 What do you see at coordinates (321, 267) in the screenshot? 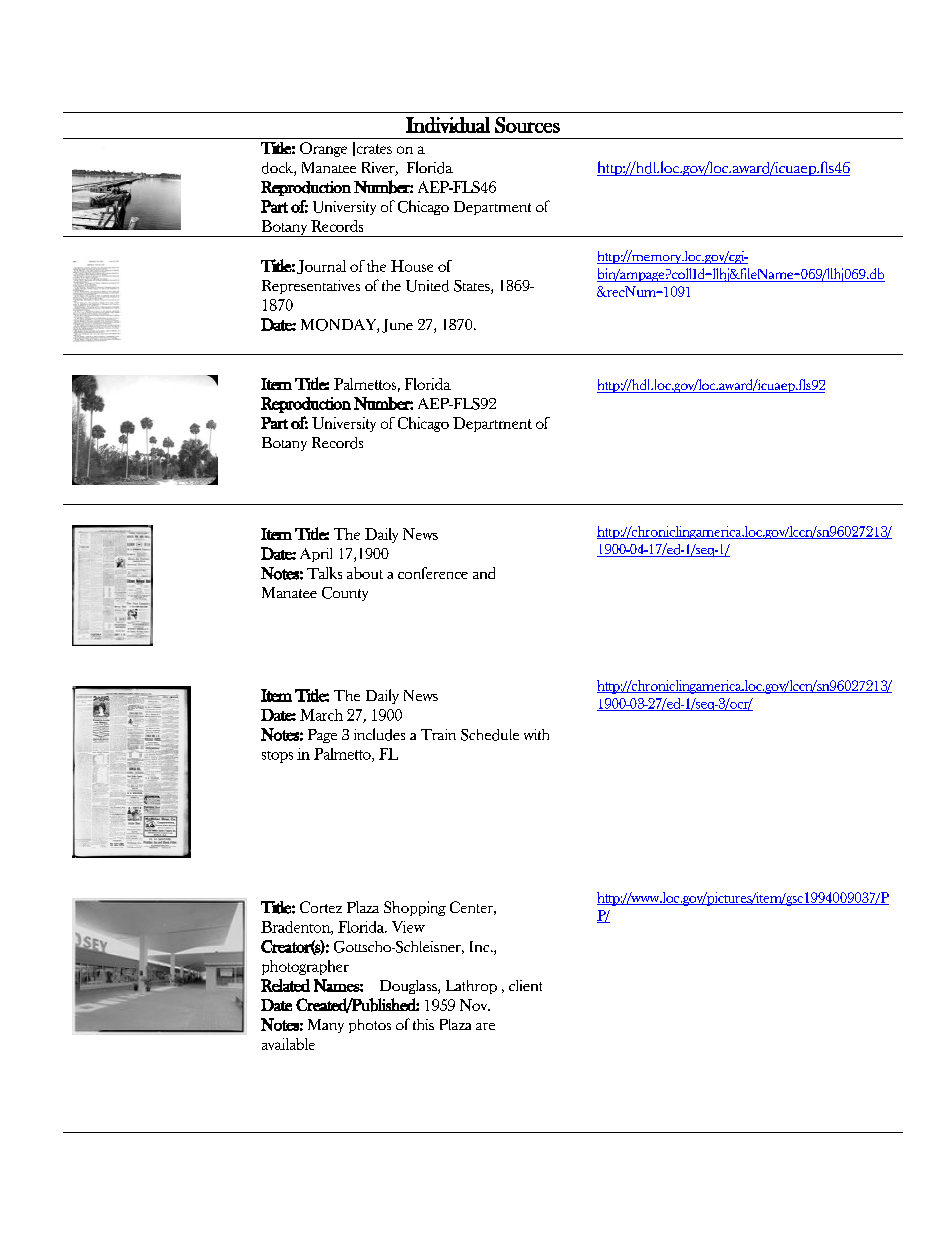
I see `Journal` at bounding box center [321, 267].
